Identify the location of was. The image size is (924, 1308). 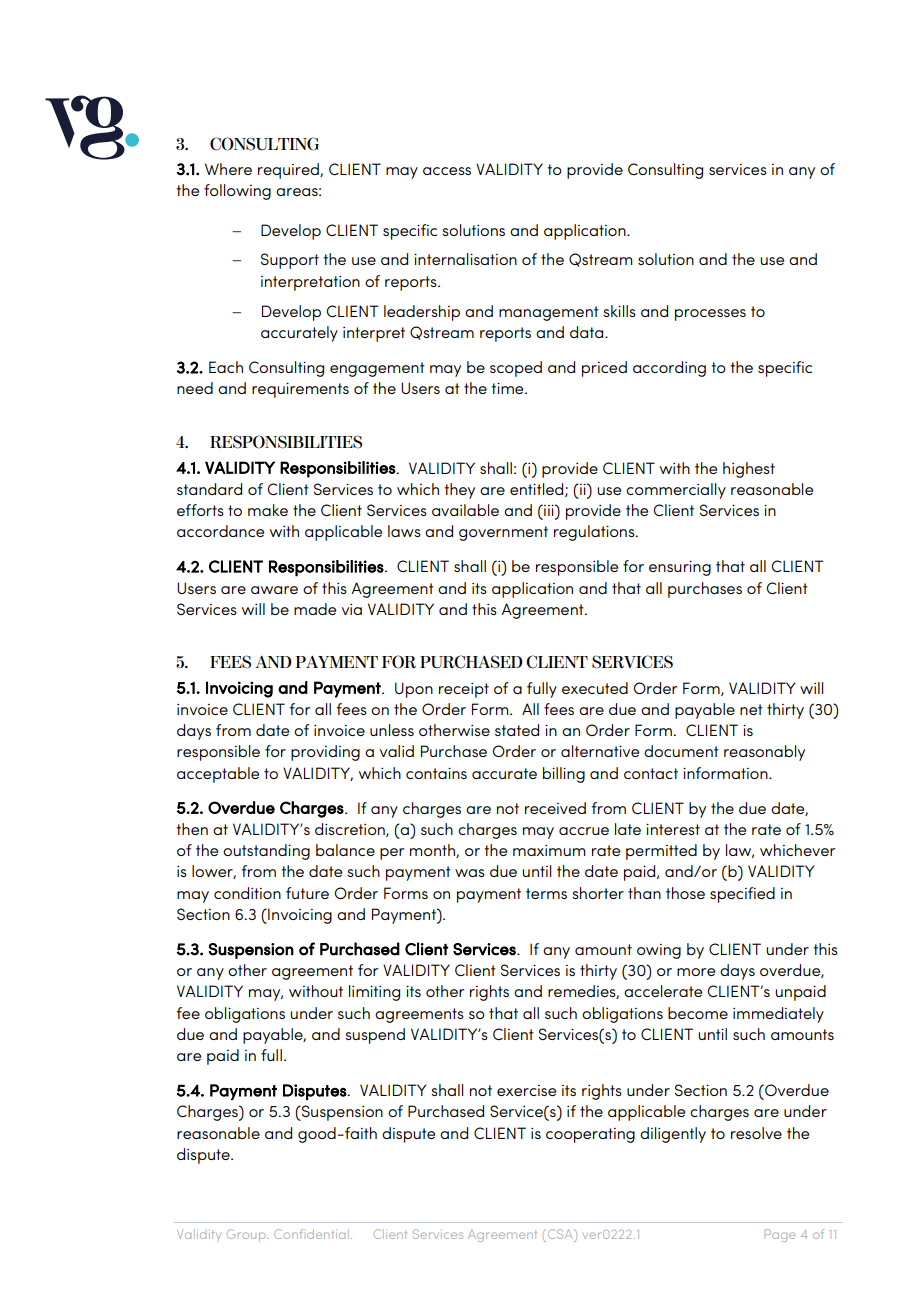
(470, 873).
